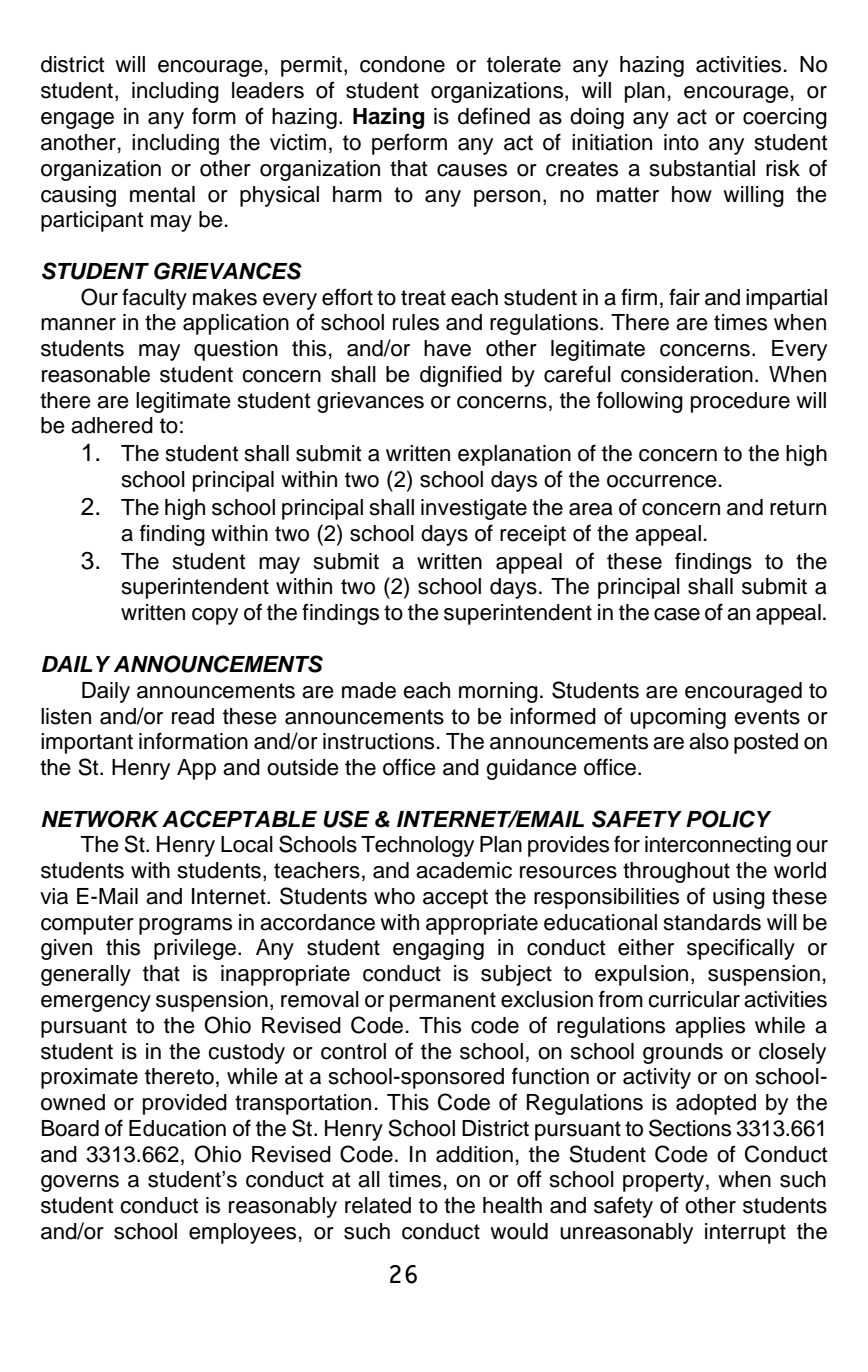 The image size is (868, 1372). What do you see at coordinates (712, 922) in the screenshot?
I see `standards` at bounding box center [712, 922].
